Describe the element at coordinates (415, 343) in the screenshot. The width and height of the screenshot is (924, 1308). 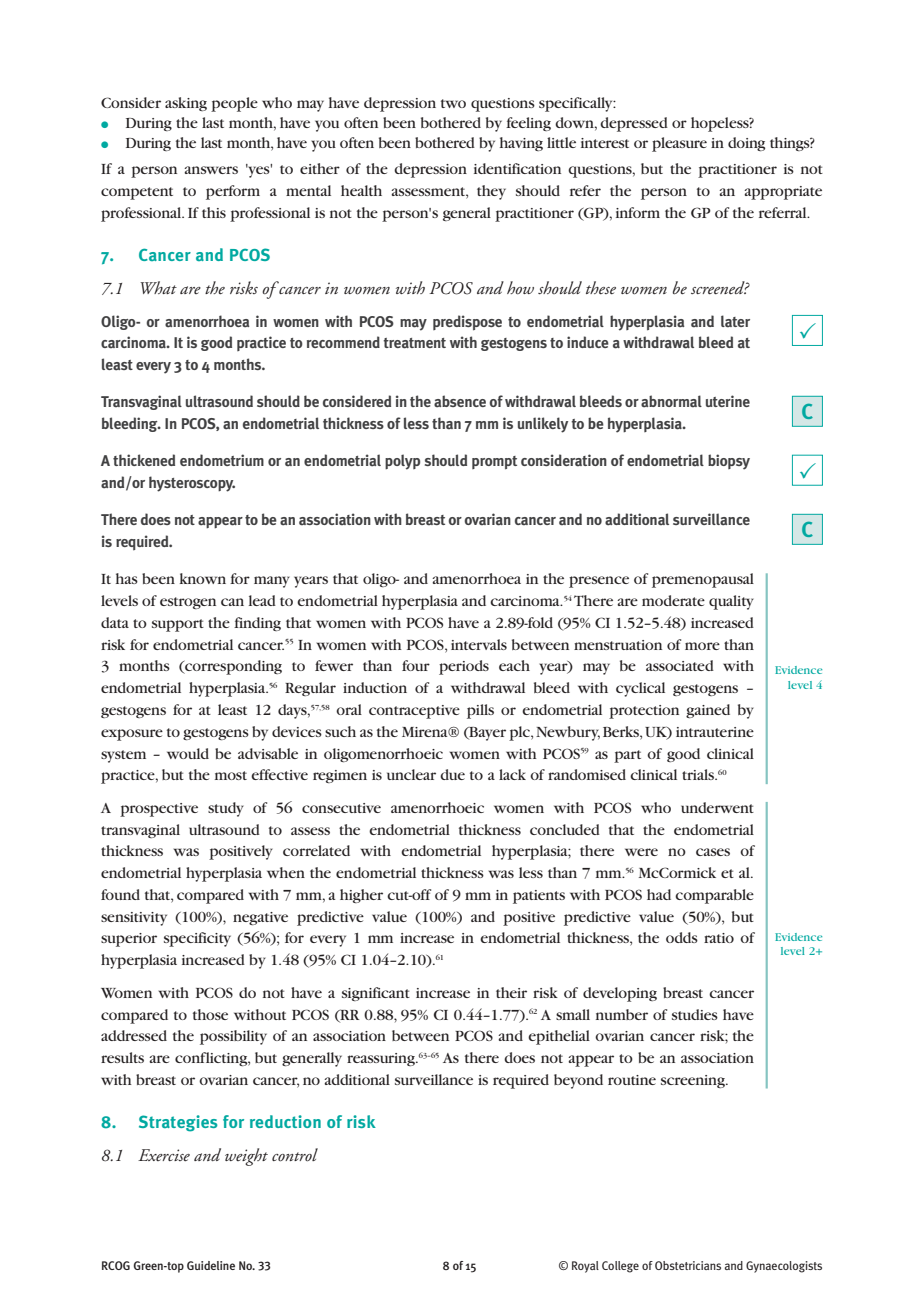
I see `treatment` at that location.
